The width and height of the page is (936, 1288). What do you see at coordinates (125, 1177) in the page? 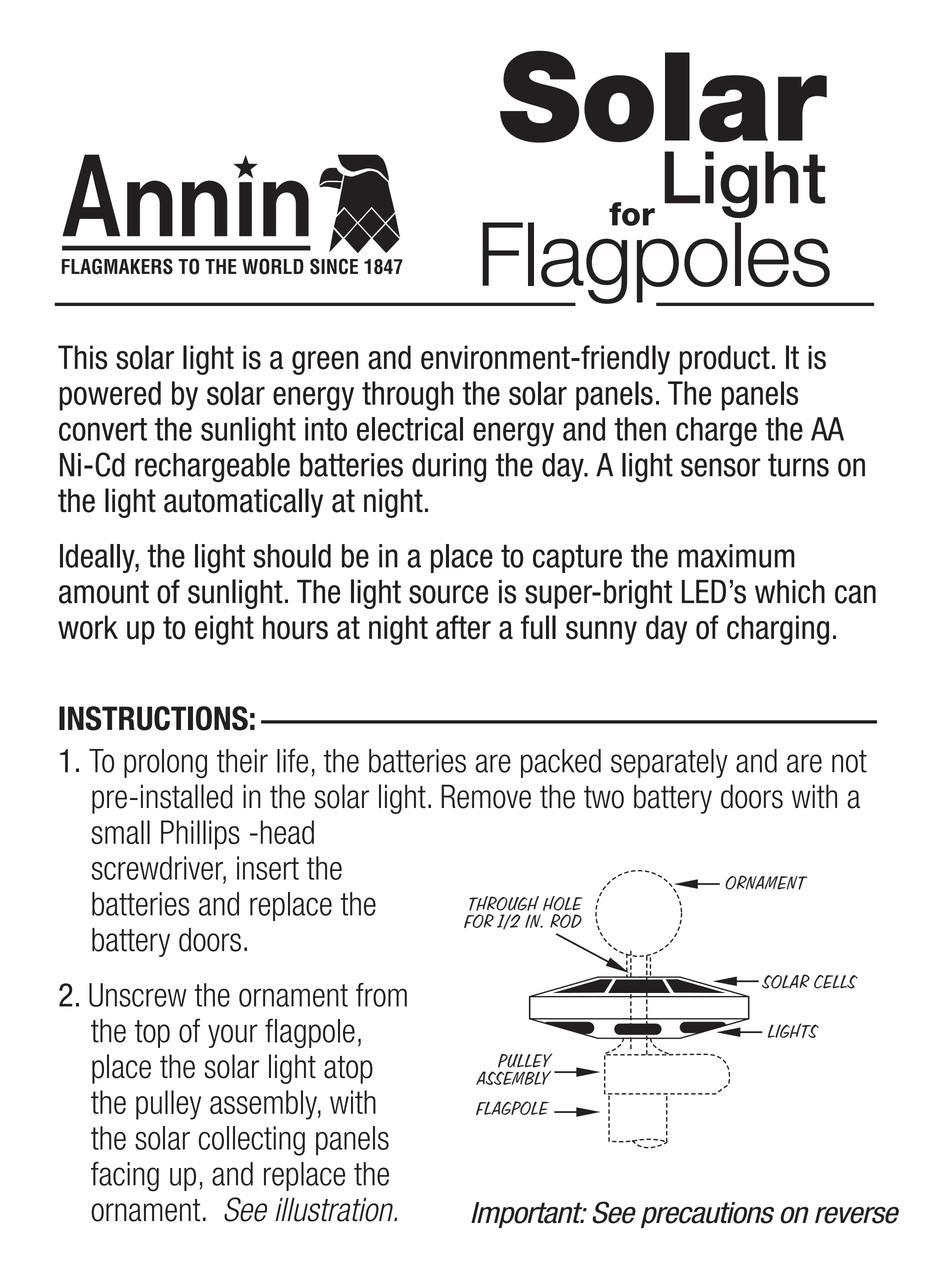
I see `facing` at bounding box center [125, 1177].
